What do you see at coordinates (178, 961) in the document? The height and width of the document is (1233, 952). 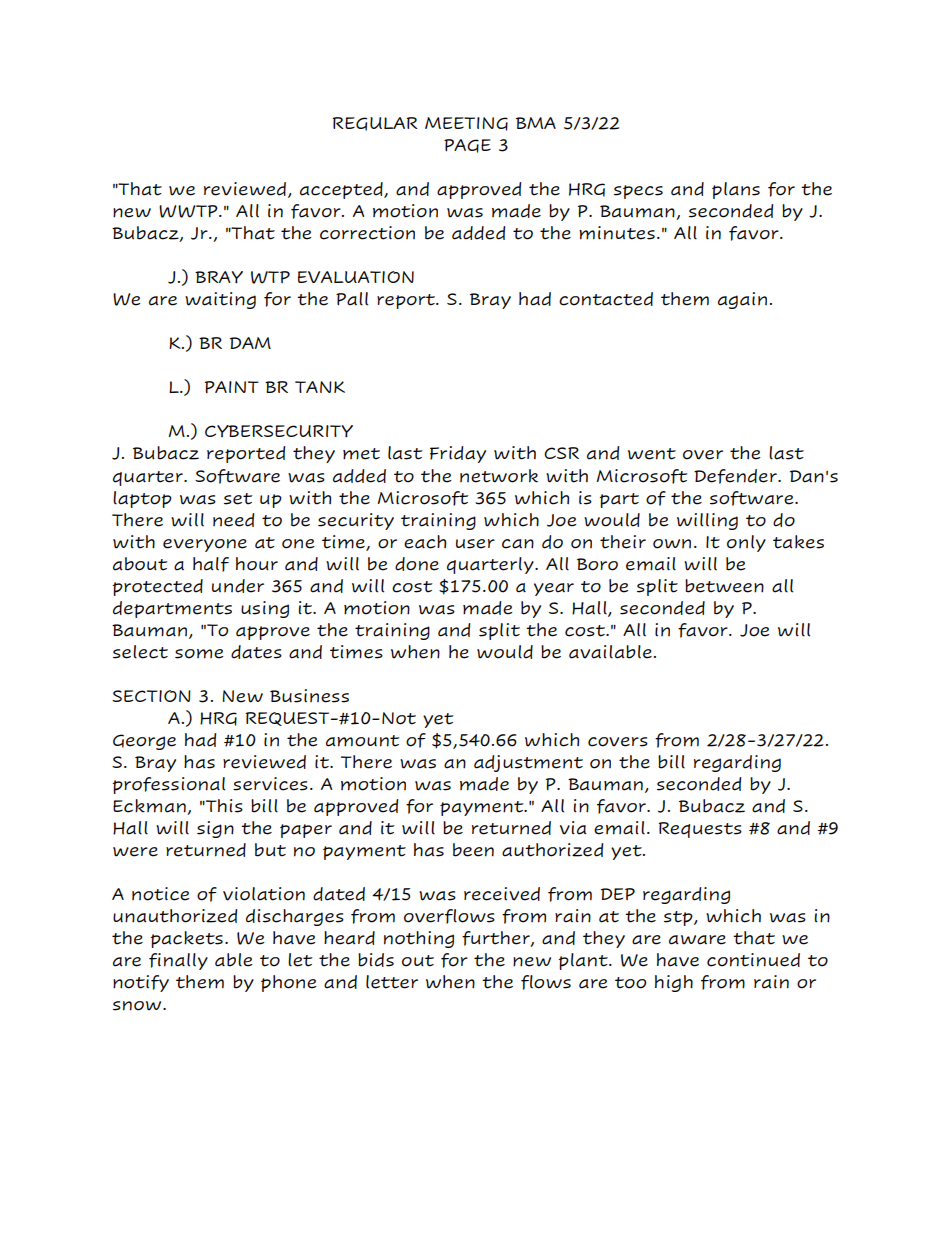 I see `finally` at bounding box center [178, 961].
